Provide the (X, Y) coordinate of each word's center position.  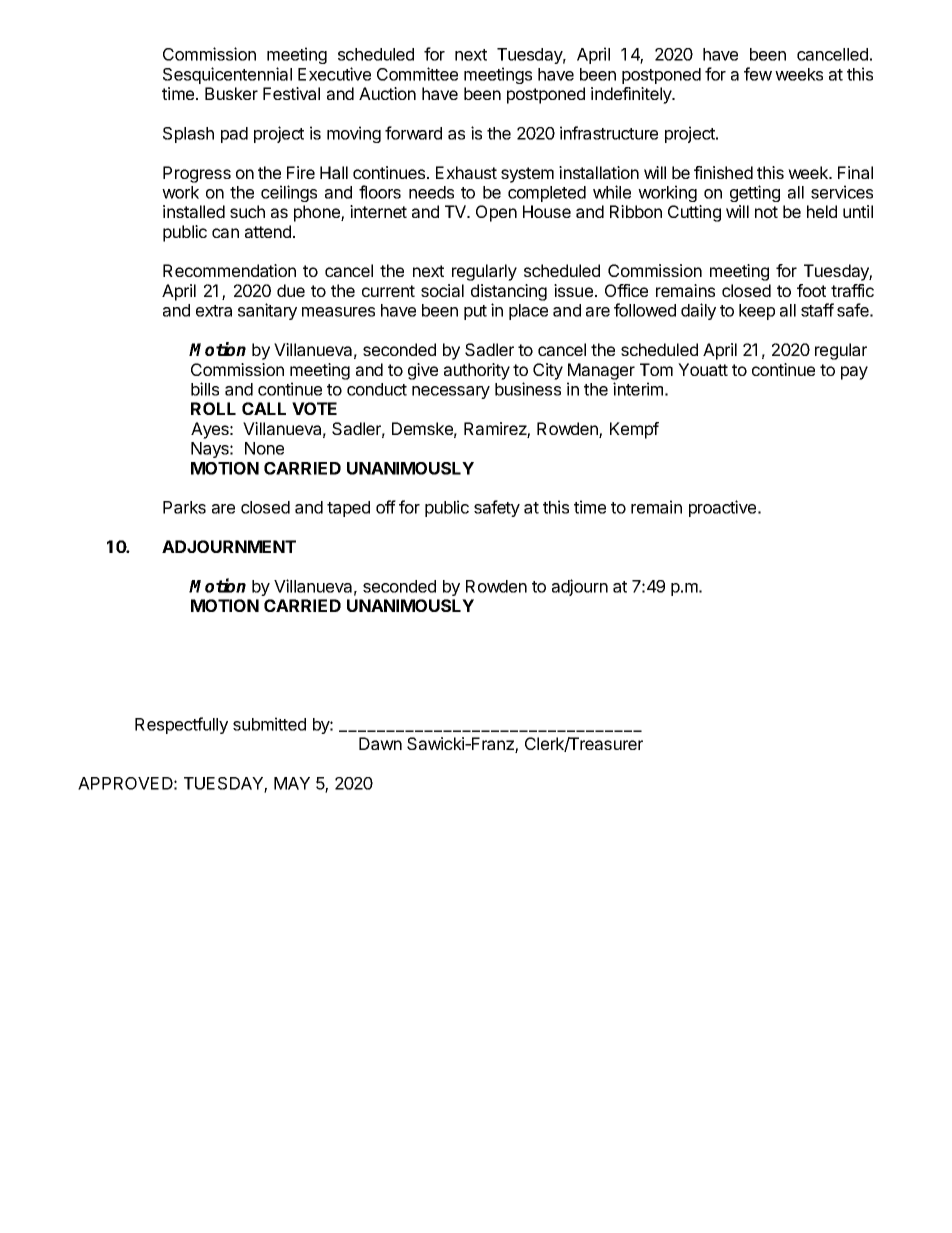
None (264, 448)
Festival (291, 93)
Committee (417, 74)
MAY (292, 783)
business (528, 389)
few (758, 74)
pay (854, 373)
